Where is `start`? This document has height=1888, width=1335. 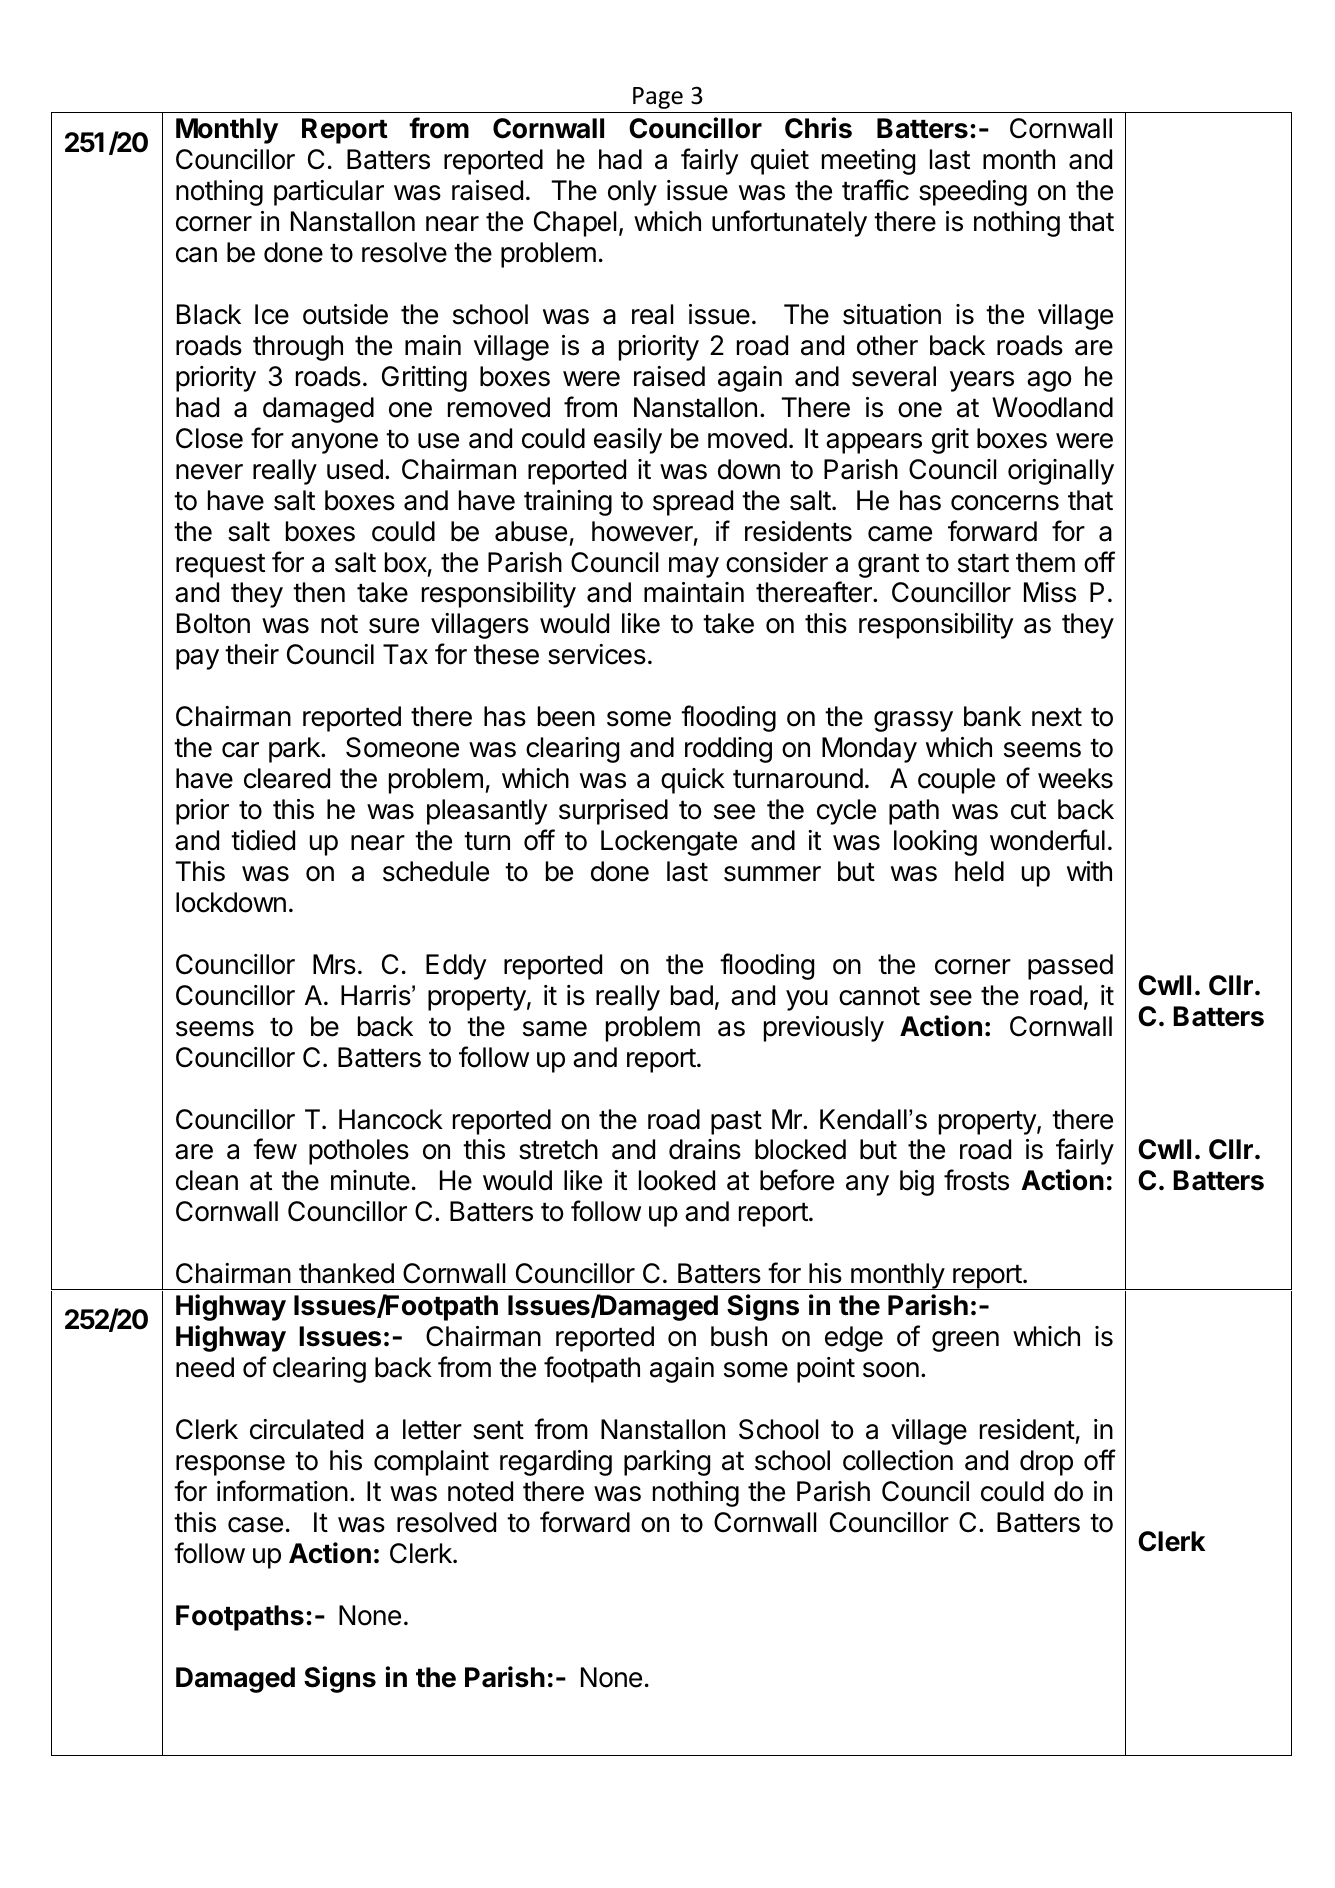
start is located at coordinates (983, 563).
